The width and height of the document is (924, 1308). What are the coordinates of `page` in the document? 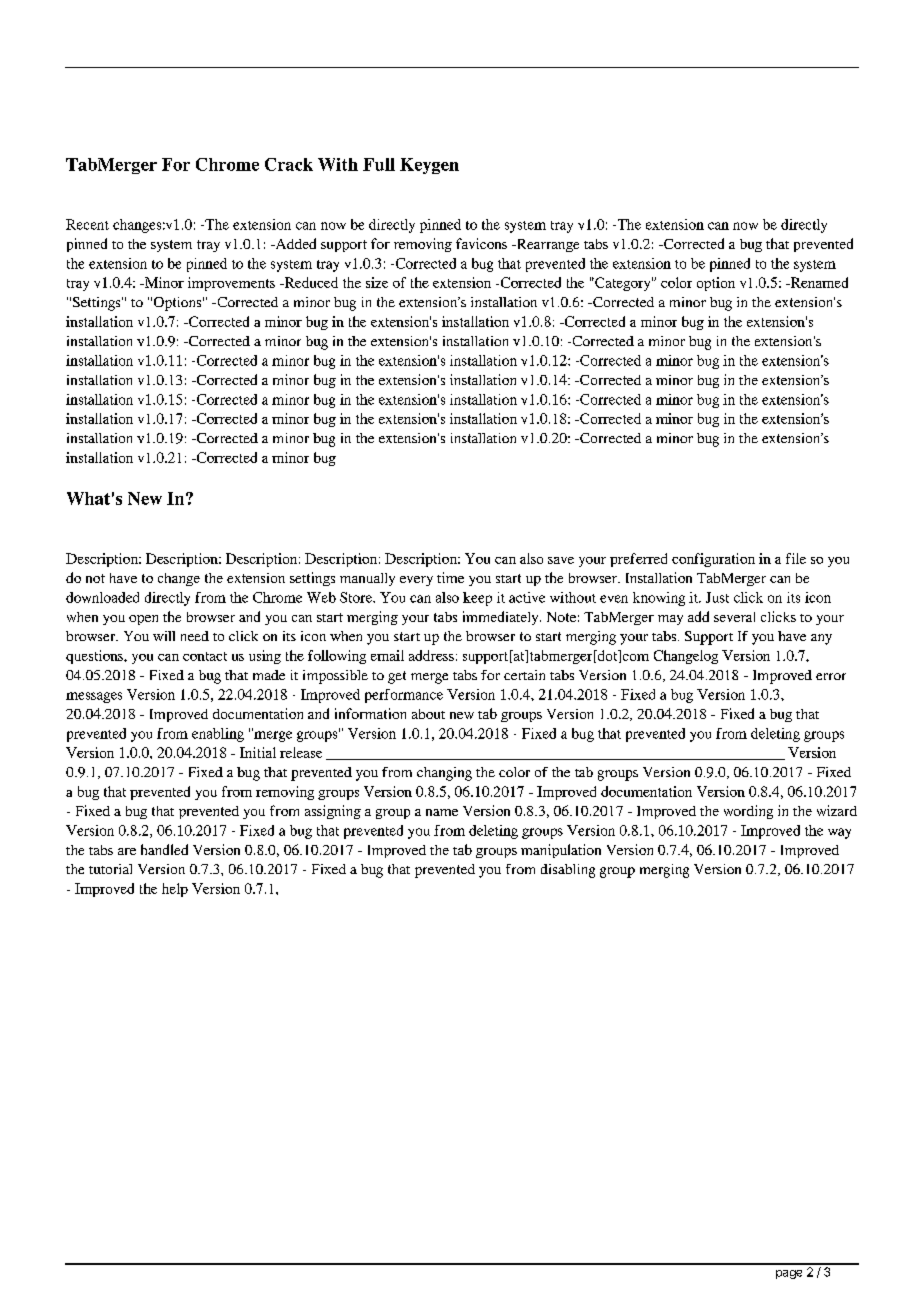 It's located at (789, 1274).
